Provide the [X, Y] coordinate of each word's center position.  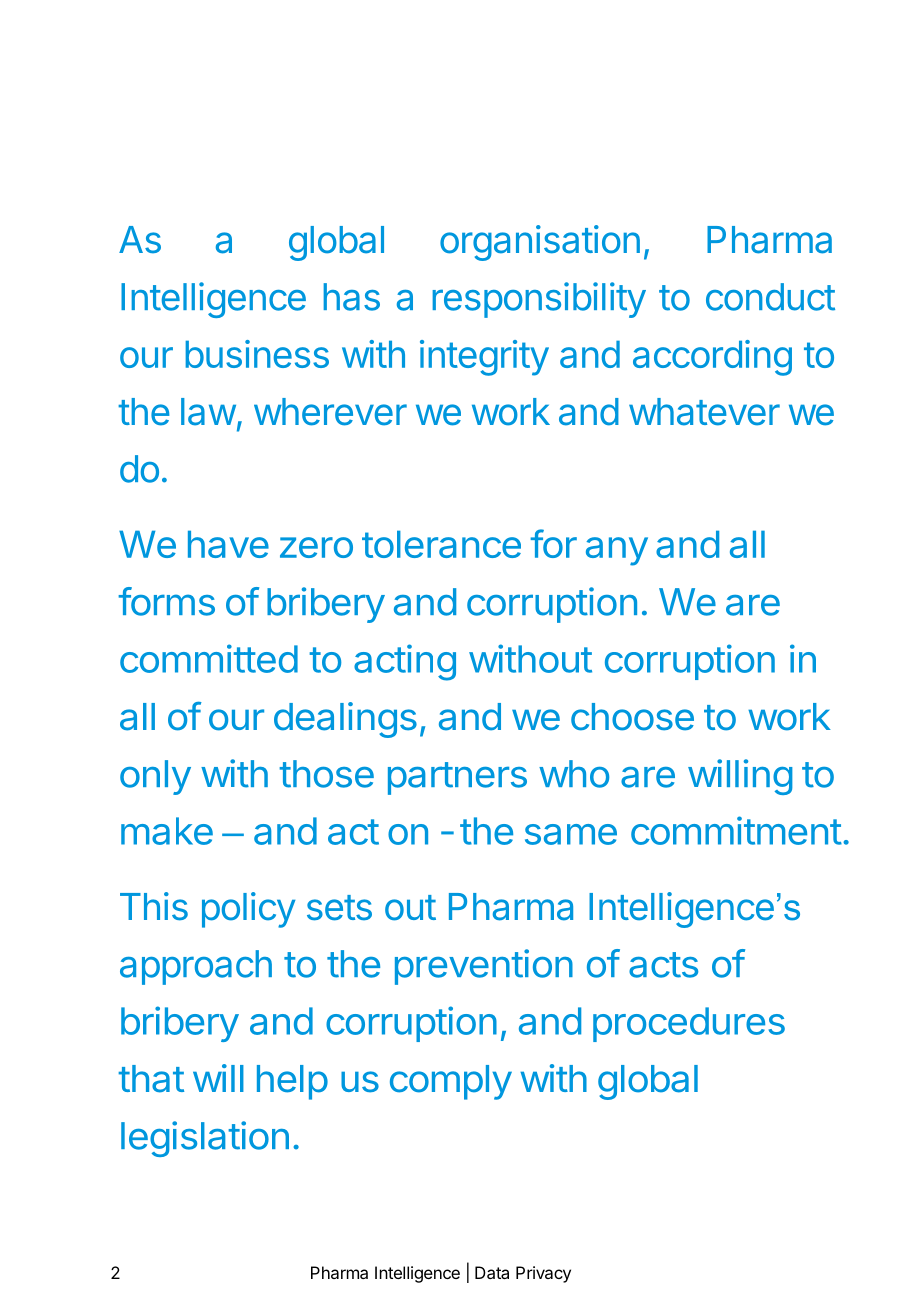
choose [632, 717]
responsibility [539, 300]
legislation [205, 1139]
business [257, 354]
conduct [770, 297]
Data [492, 1272]
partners [457, 778]
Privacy [543, 1274]
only [155, 777]
